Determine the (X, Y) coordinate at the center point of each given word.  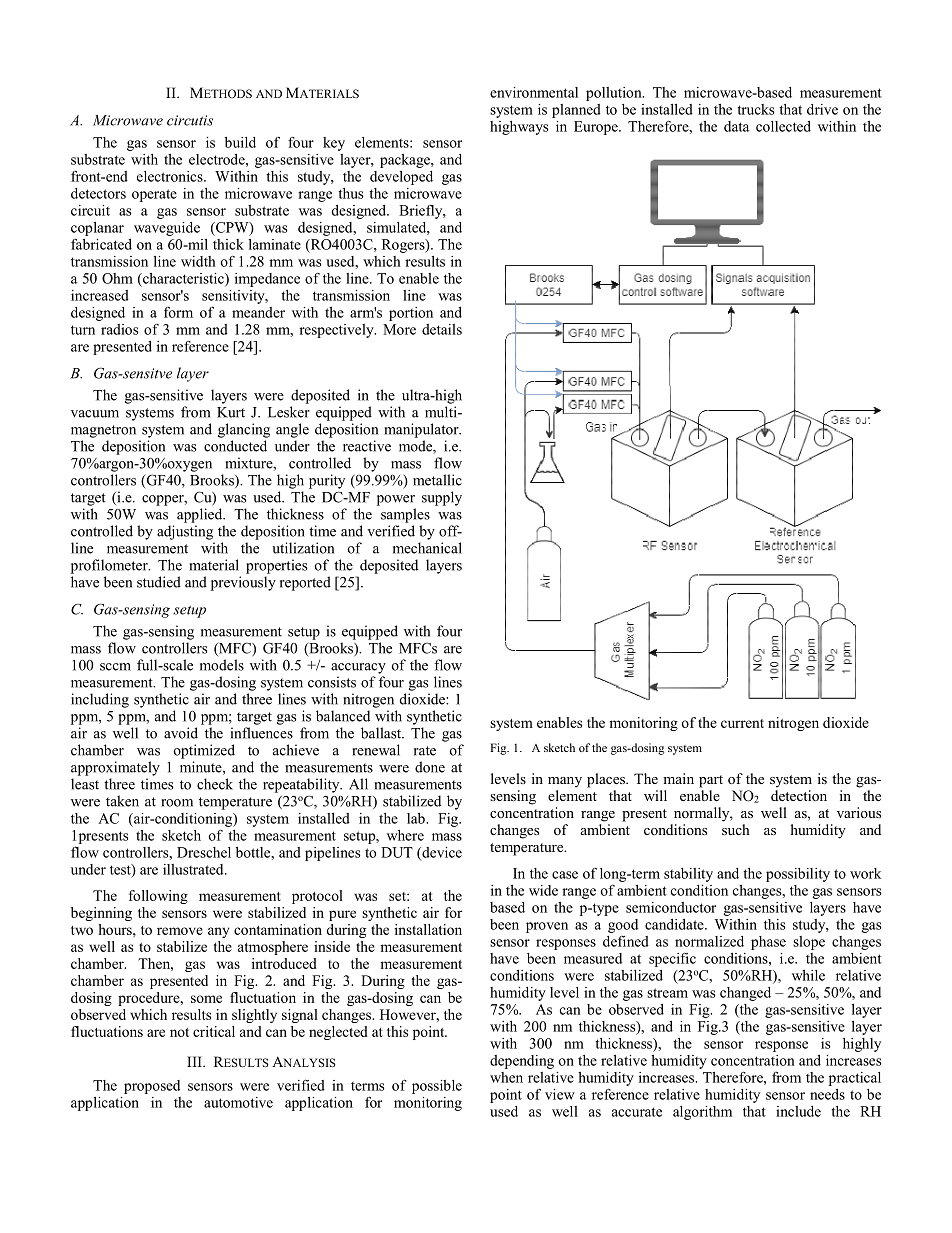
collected (783, 126)
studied (159, 582)
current (742, 723)
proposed (152, 1087)
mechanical (427, 548)
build (240, 142)
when (506, 1077)
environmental (534, 92)
